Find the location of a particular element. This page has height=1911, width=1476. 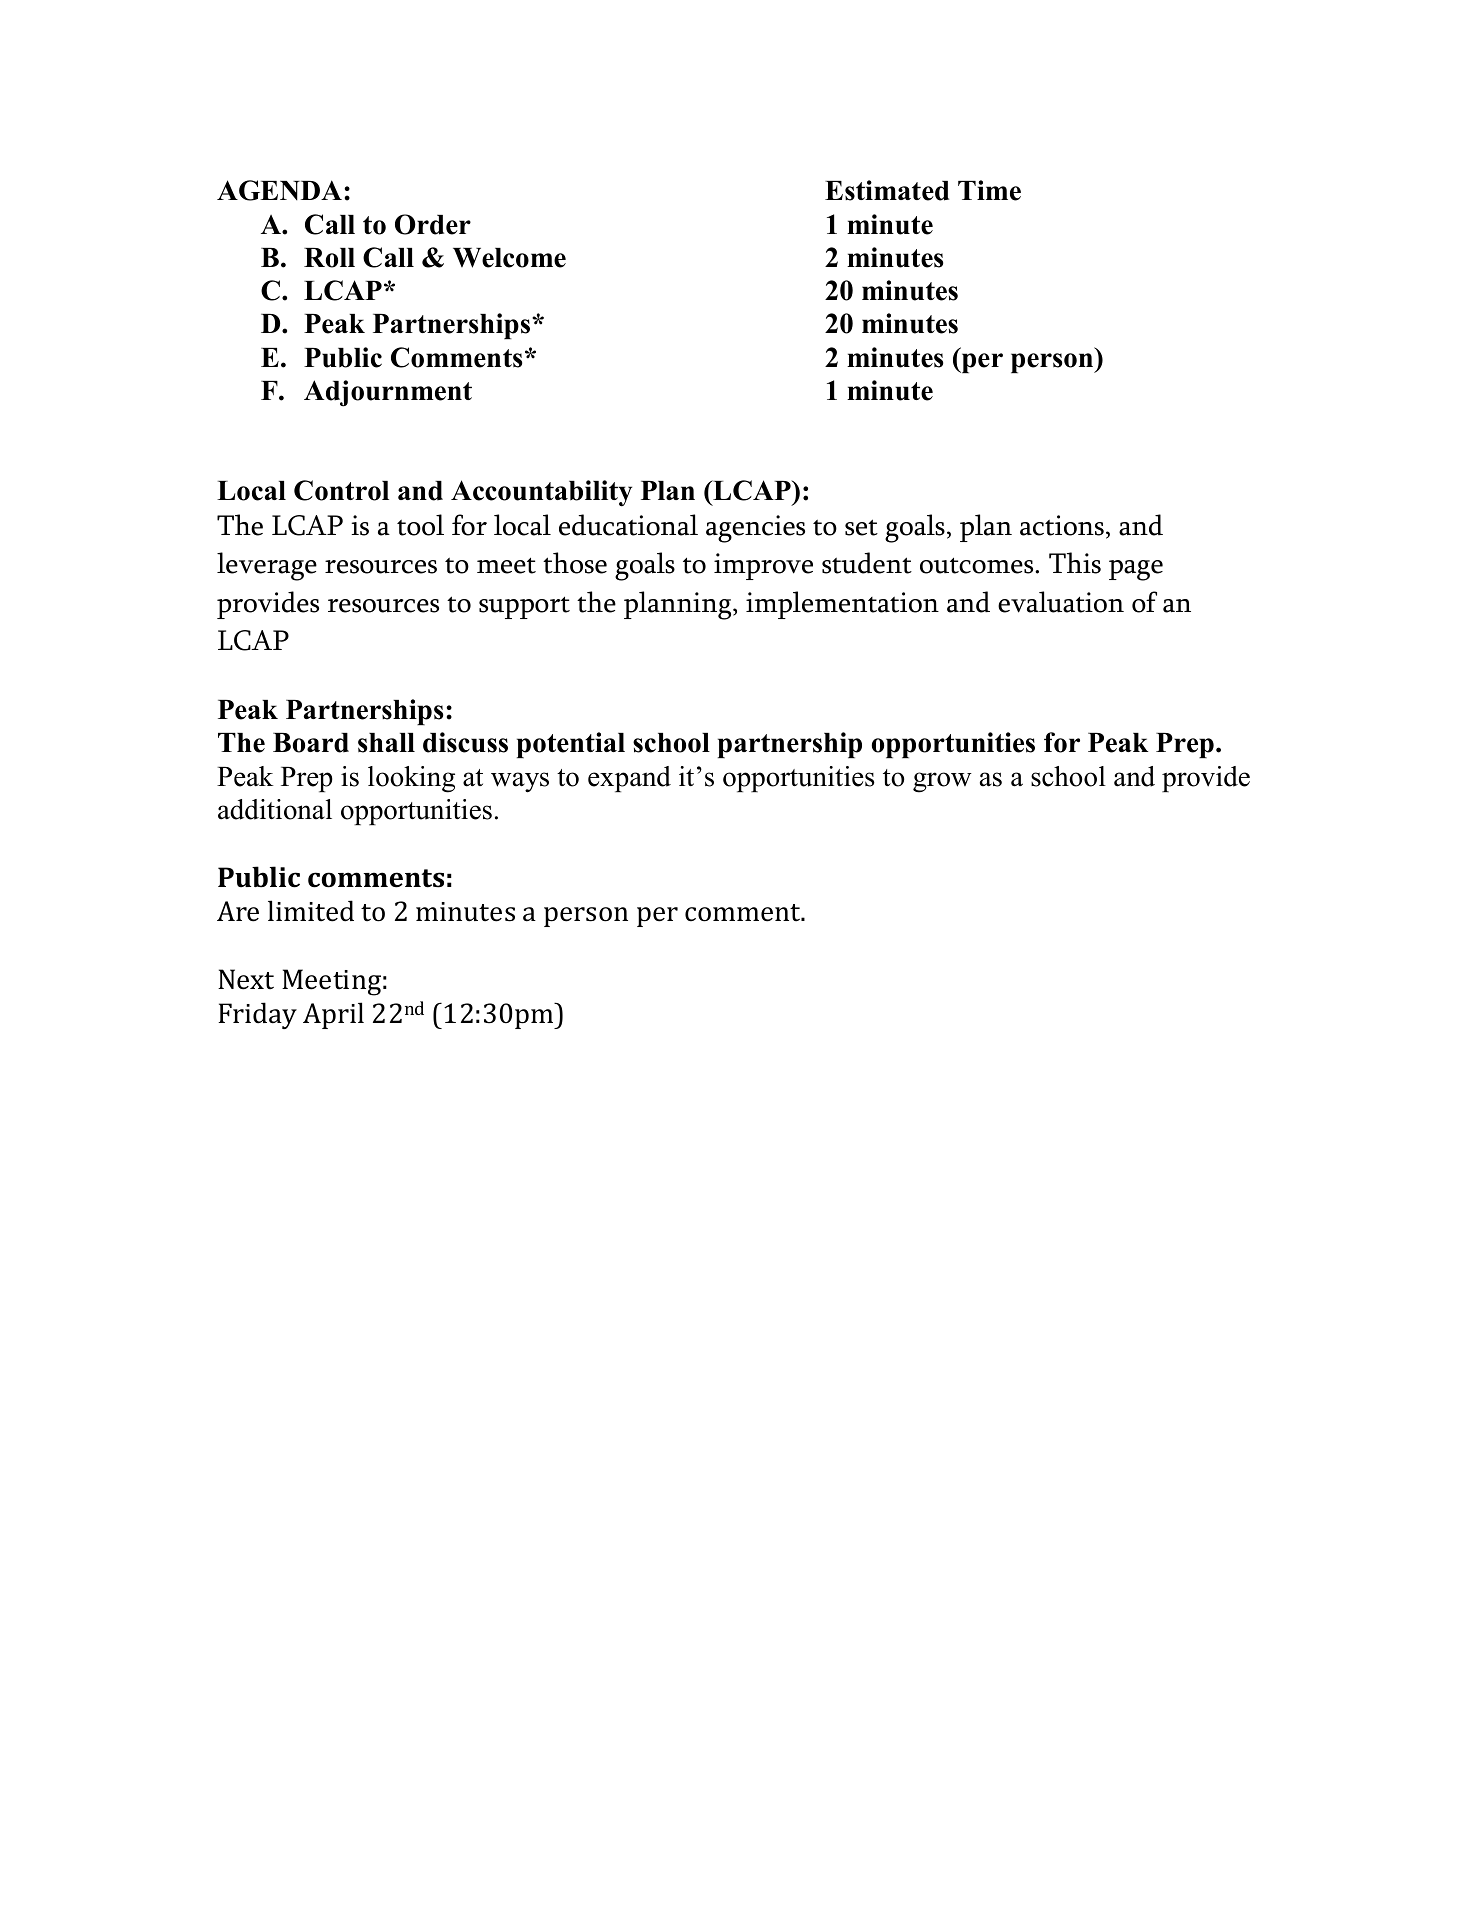

Welcome is located at coordinates (509, 258).
